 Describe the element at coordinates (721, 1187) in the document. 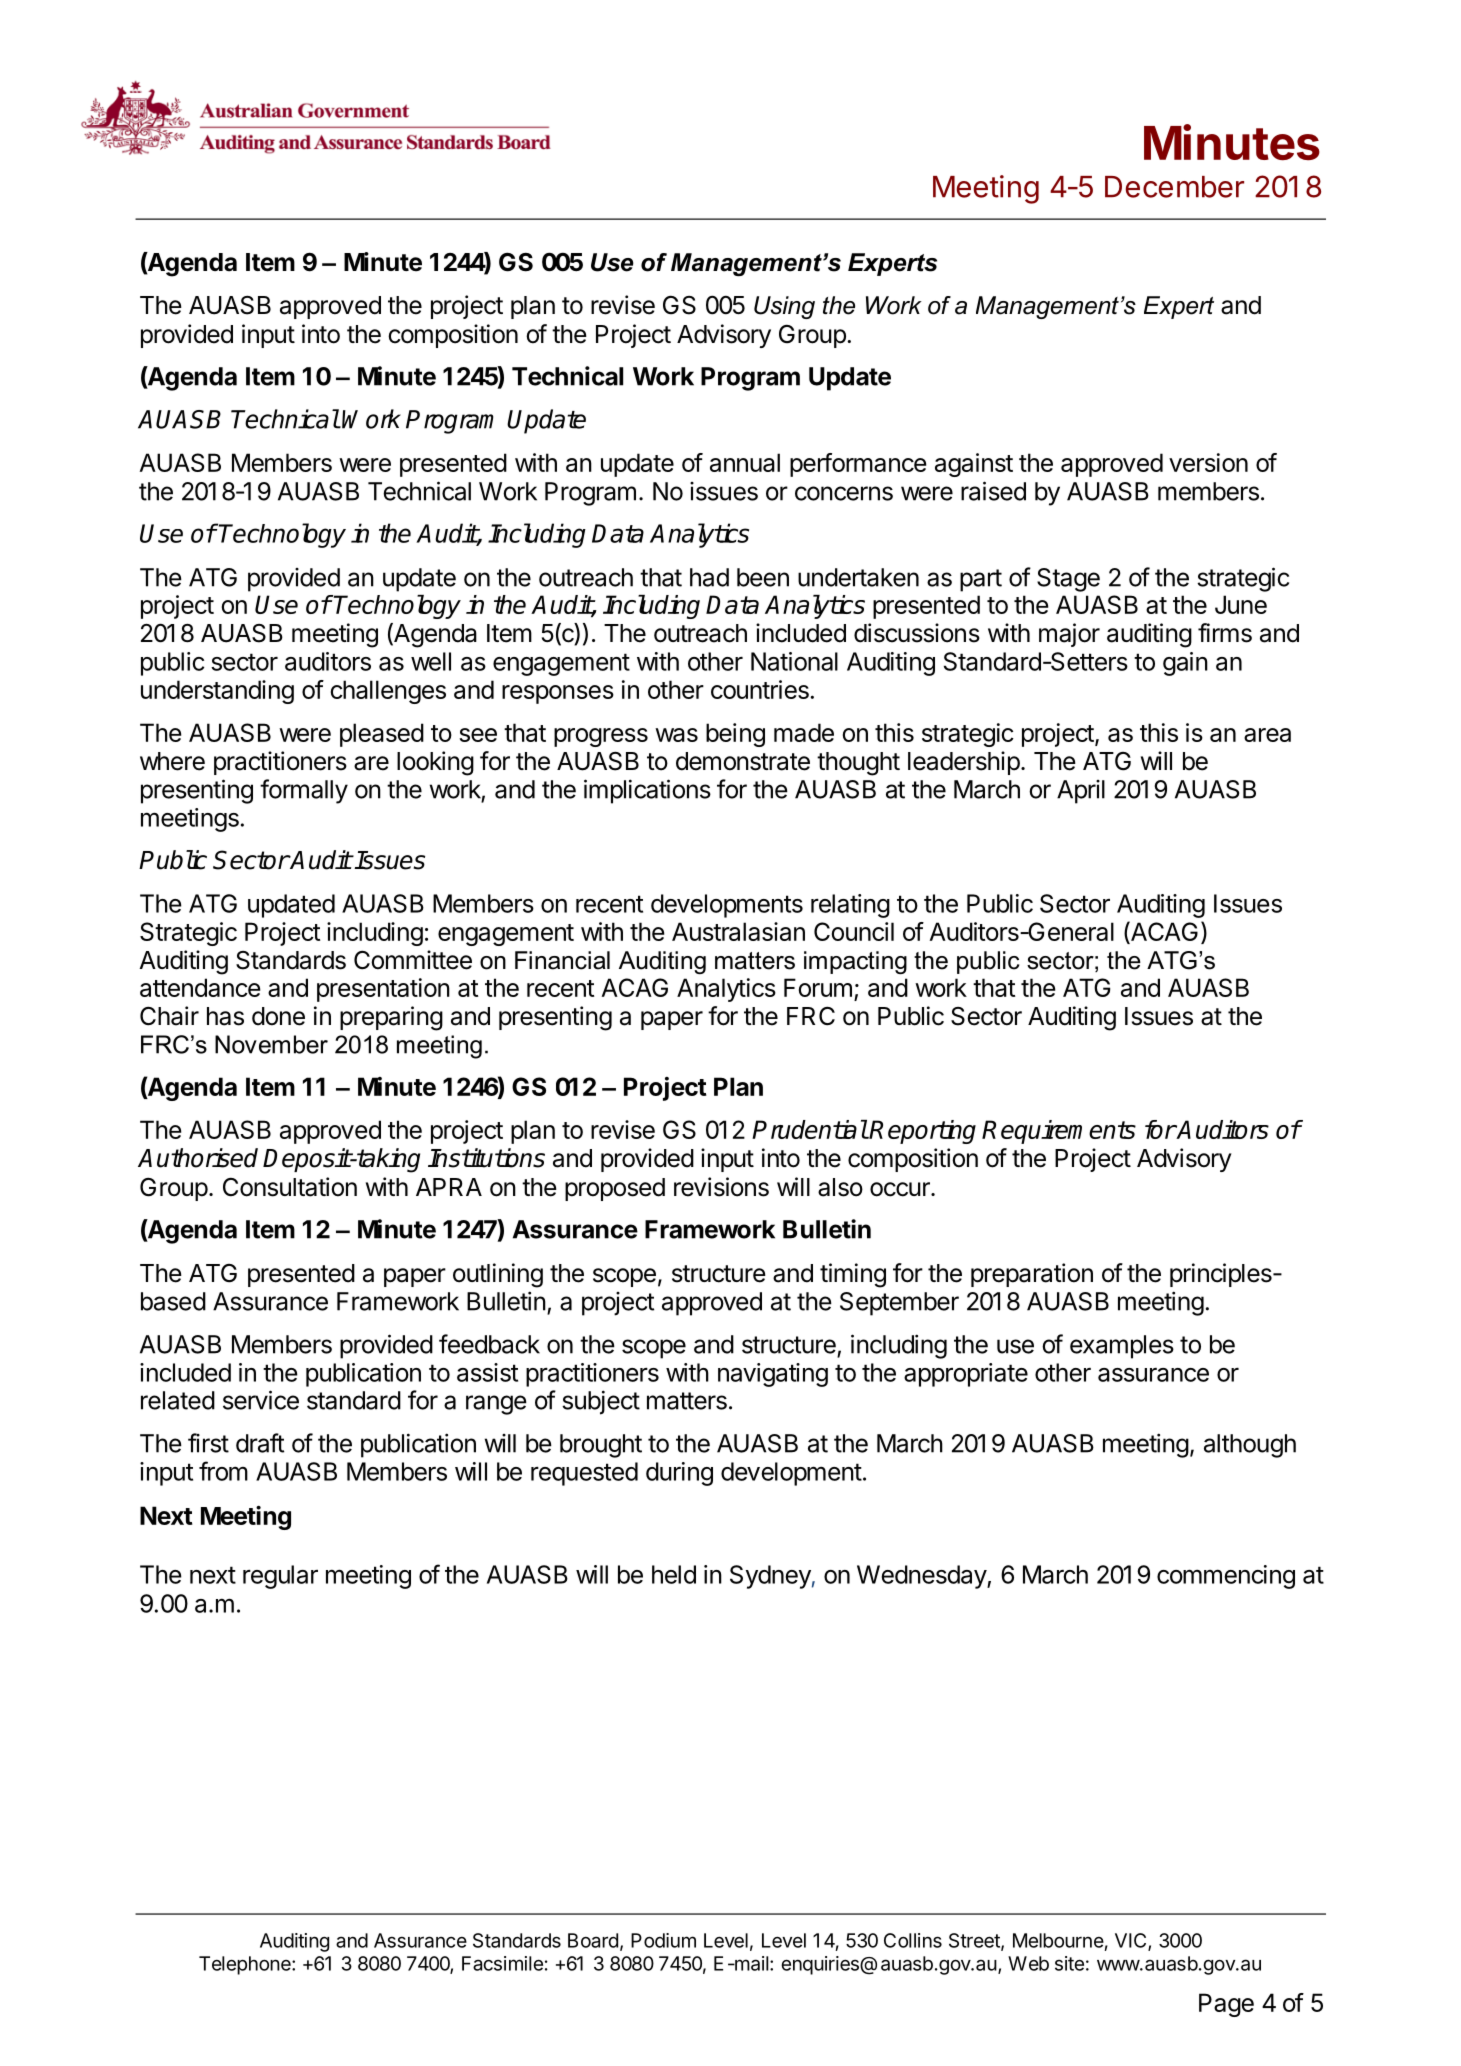

I see `revisions` at that location.
